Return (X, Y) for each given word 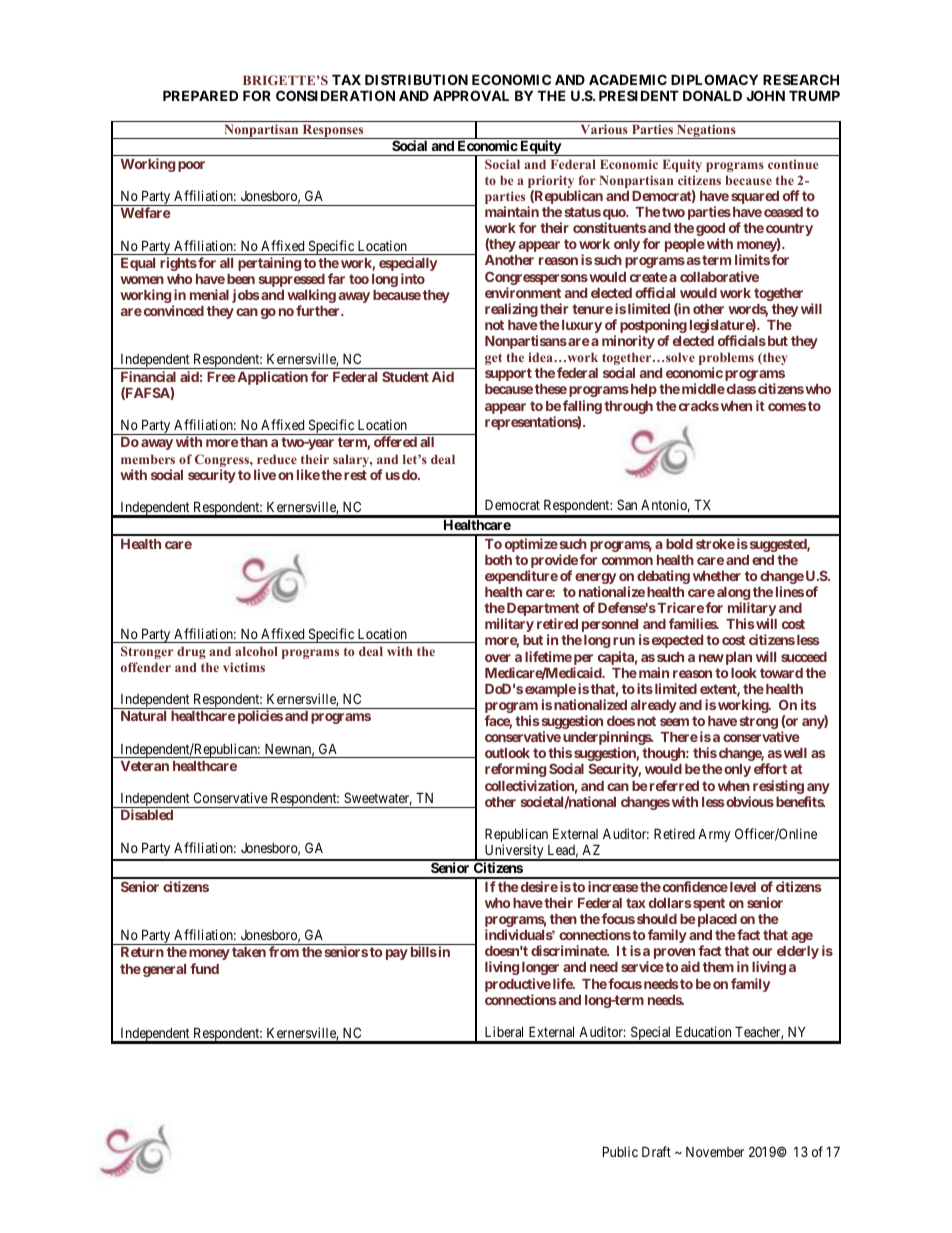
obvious (749, 801)
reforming (515, 770)
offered (395, 441)
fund (204, 968)
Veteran (145, 766)
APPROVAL (471, 95)
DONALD (712, 95)
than (254, 442)
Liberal (504, 1031)
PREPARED (200, 95)
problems (726, 360)
